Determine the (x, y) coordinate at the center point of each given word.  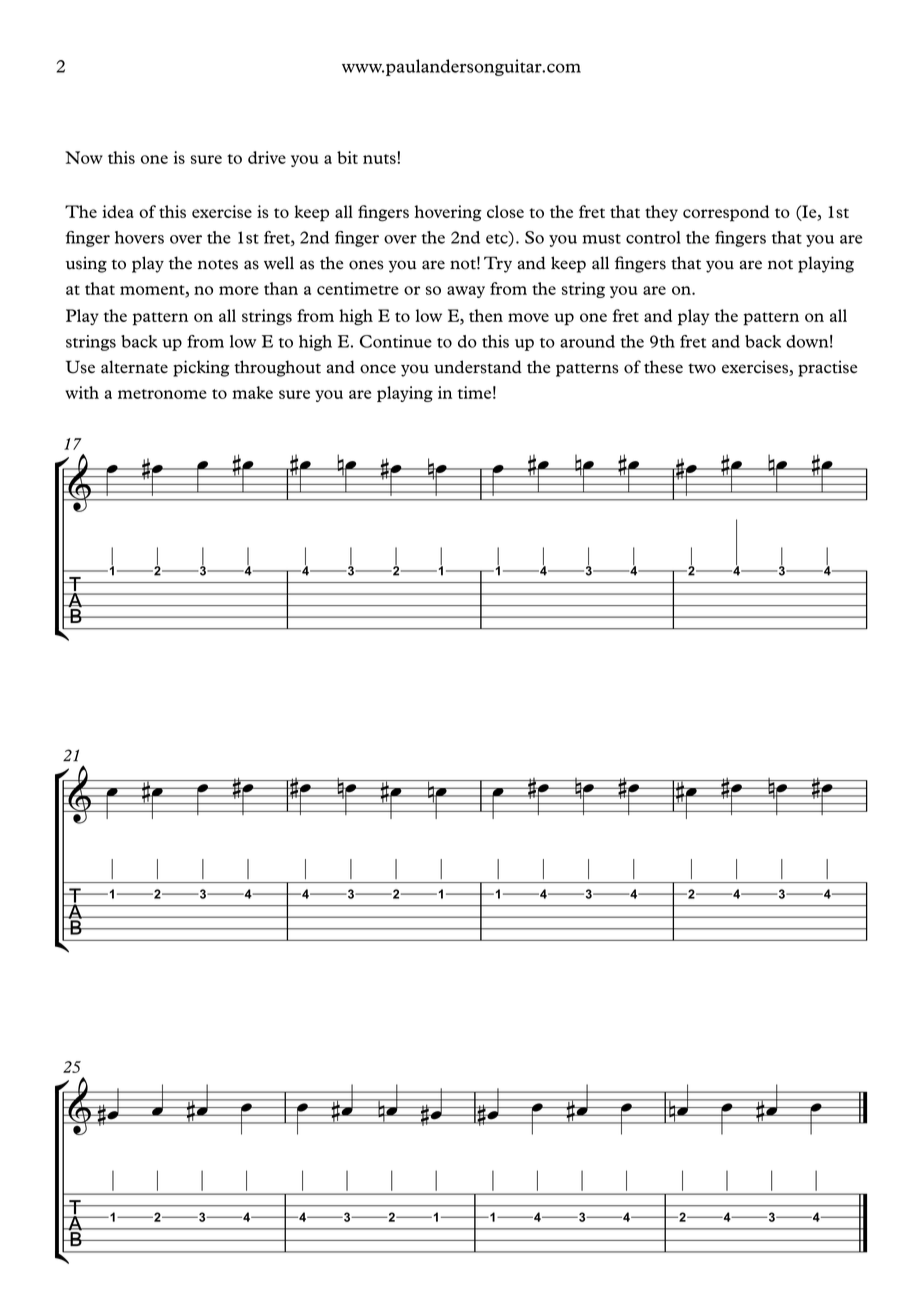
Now (84, 157)
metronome (162, 394)
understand (478, 367)
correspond (726, 213)
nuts (380, 159)
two (702, 368)
